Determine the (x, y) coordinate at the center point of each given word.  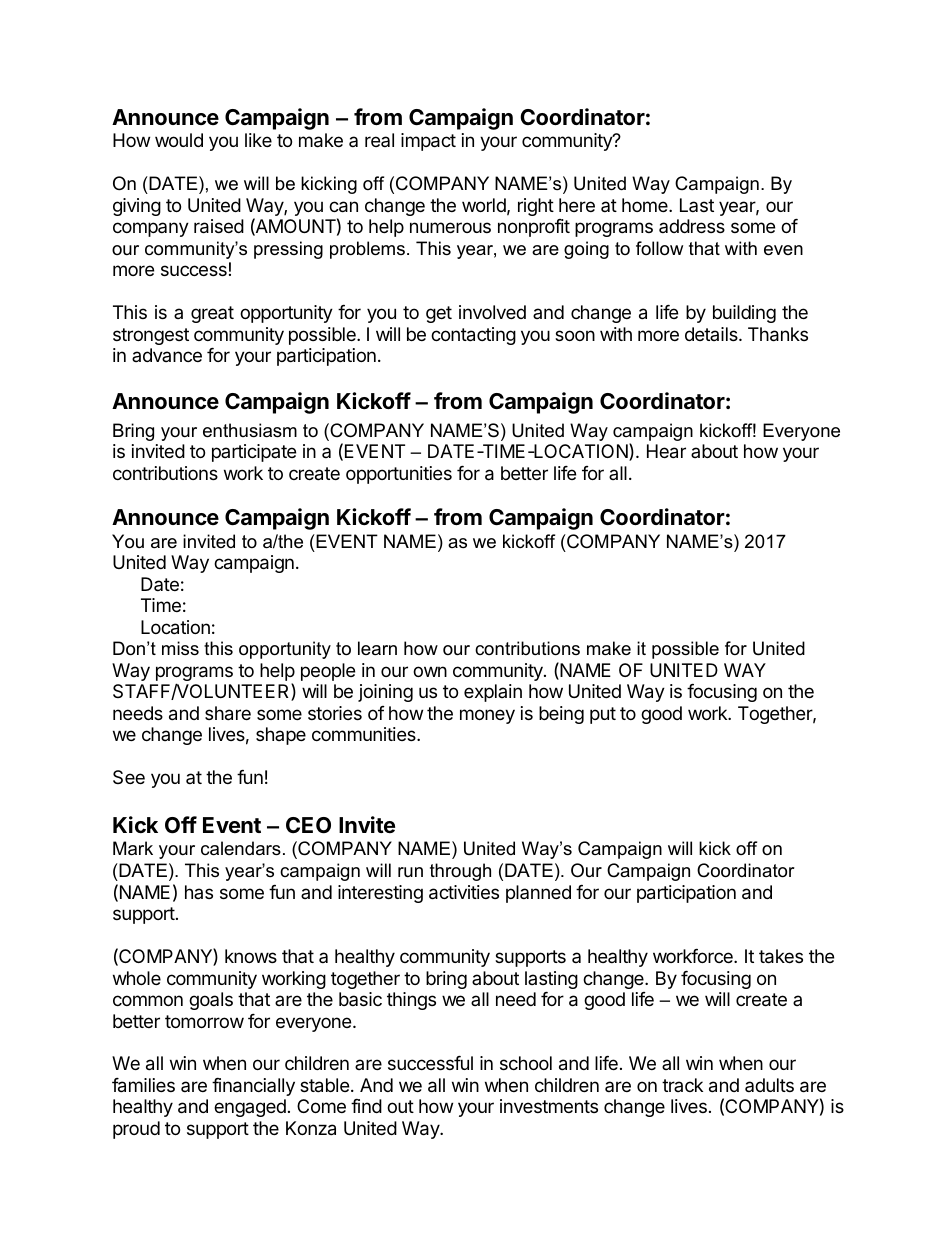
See (129, 777)
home (646, 205)
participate (254, 453)
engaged (250, 1108)
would (179, 140)
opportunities (399, 475)
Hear (666, 451)
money (487, 716)
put (603, 715)
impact (428, 142)
